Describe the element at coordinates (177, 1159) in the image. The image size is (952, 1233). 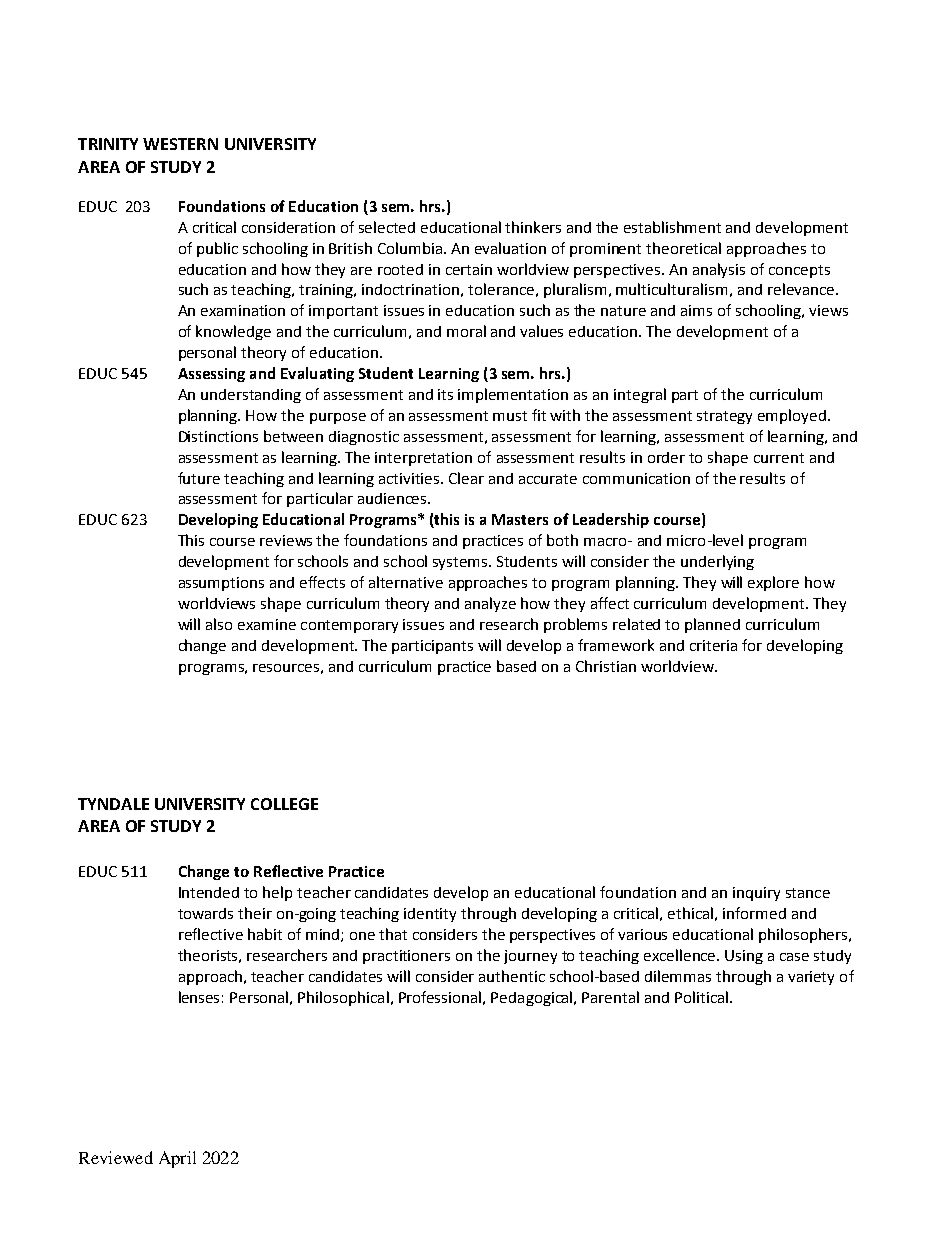
I see `April` at that location.
